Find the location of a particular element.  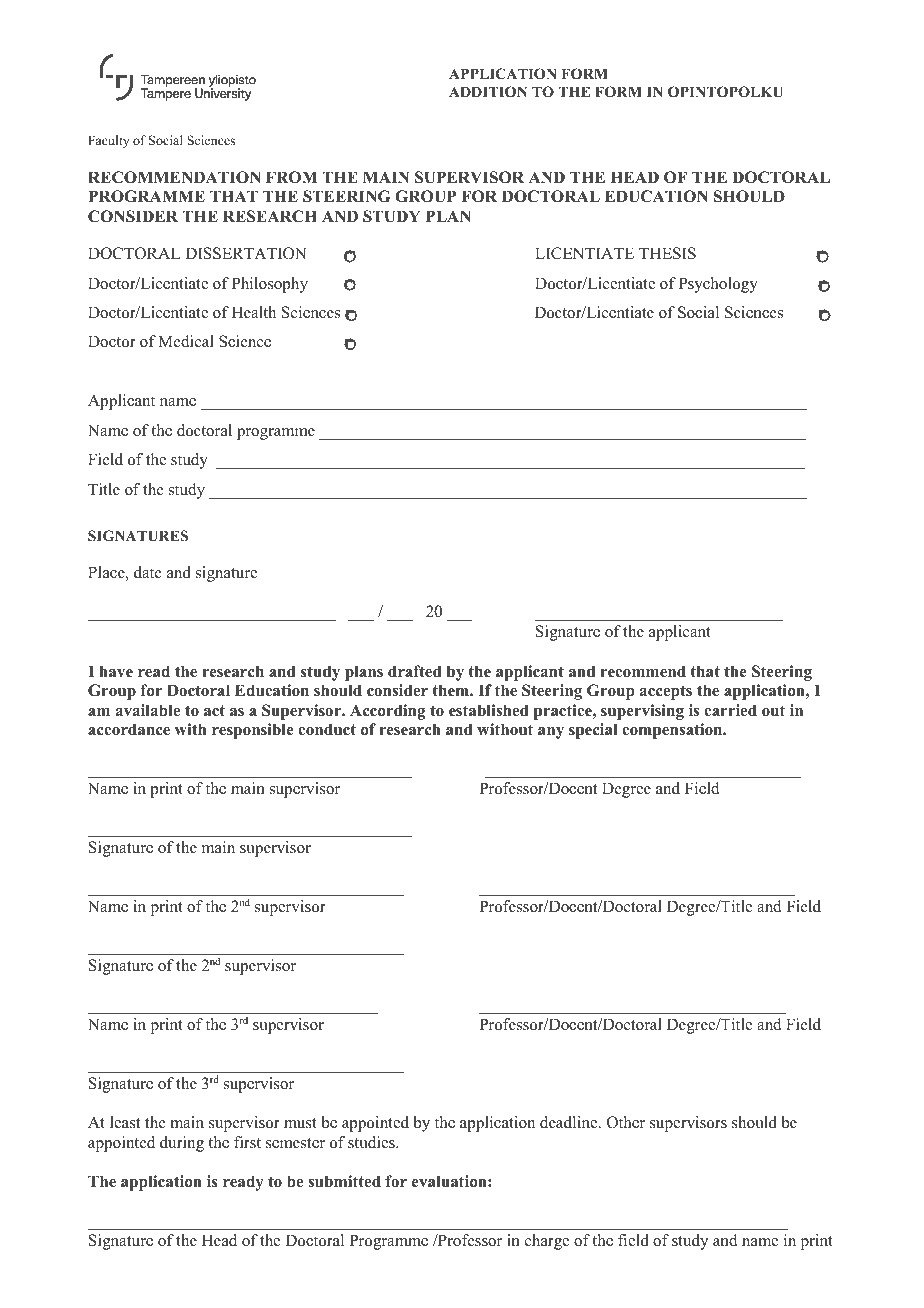

Other is located at coordinates (626, 1122).
